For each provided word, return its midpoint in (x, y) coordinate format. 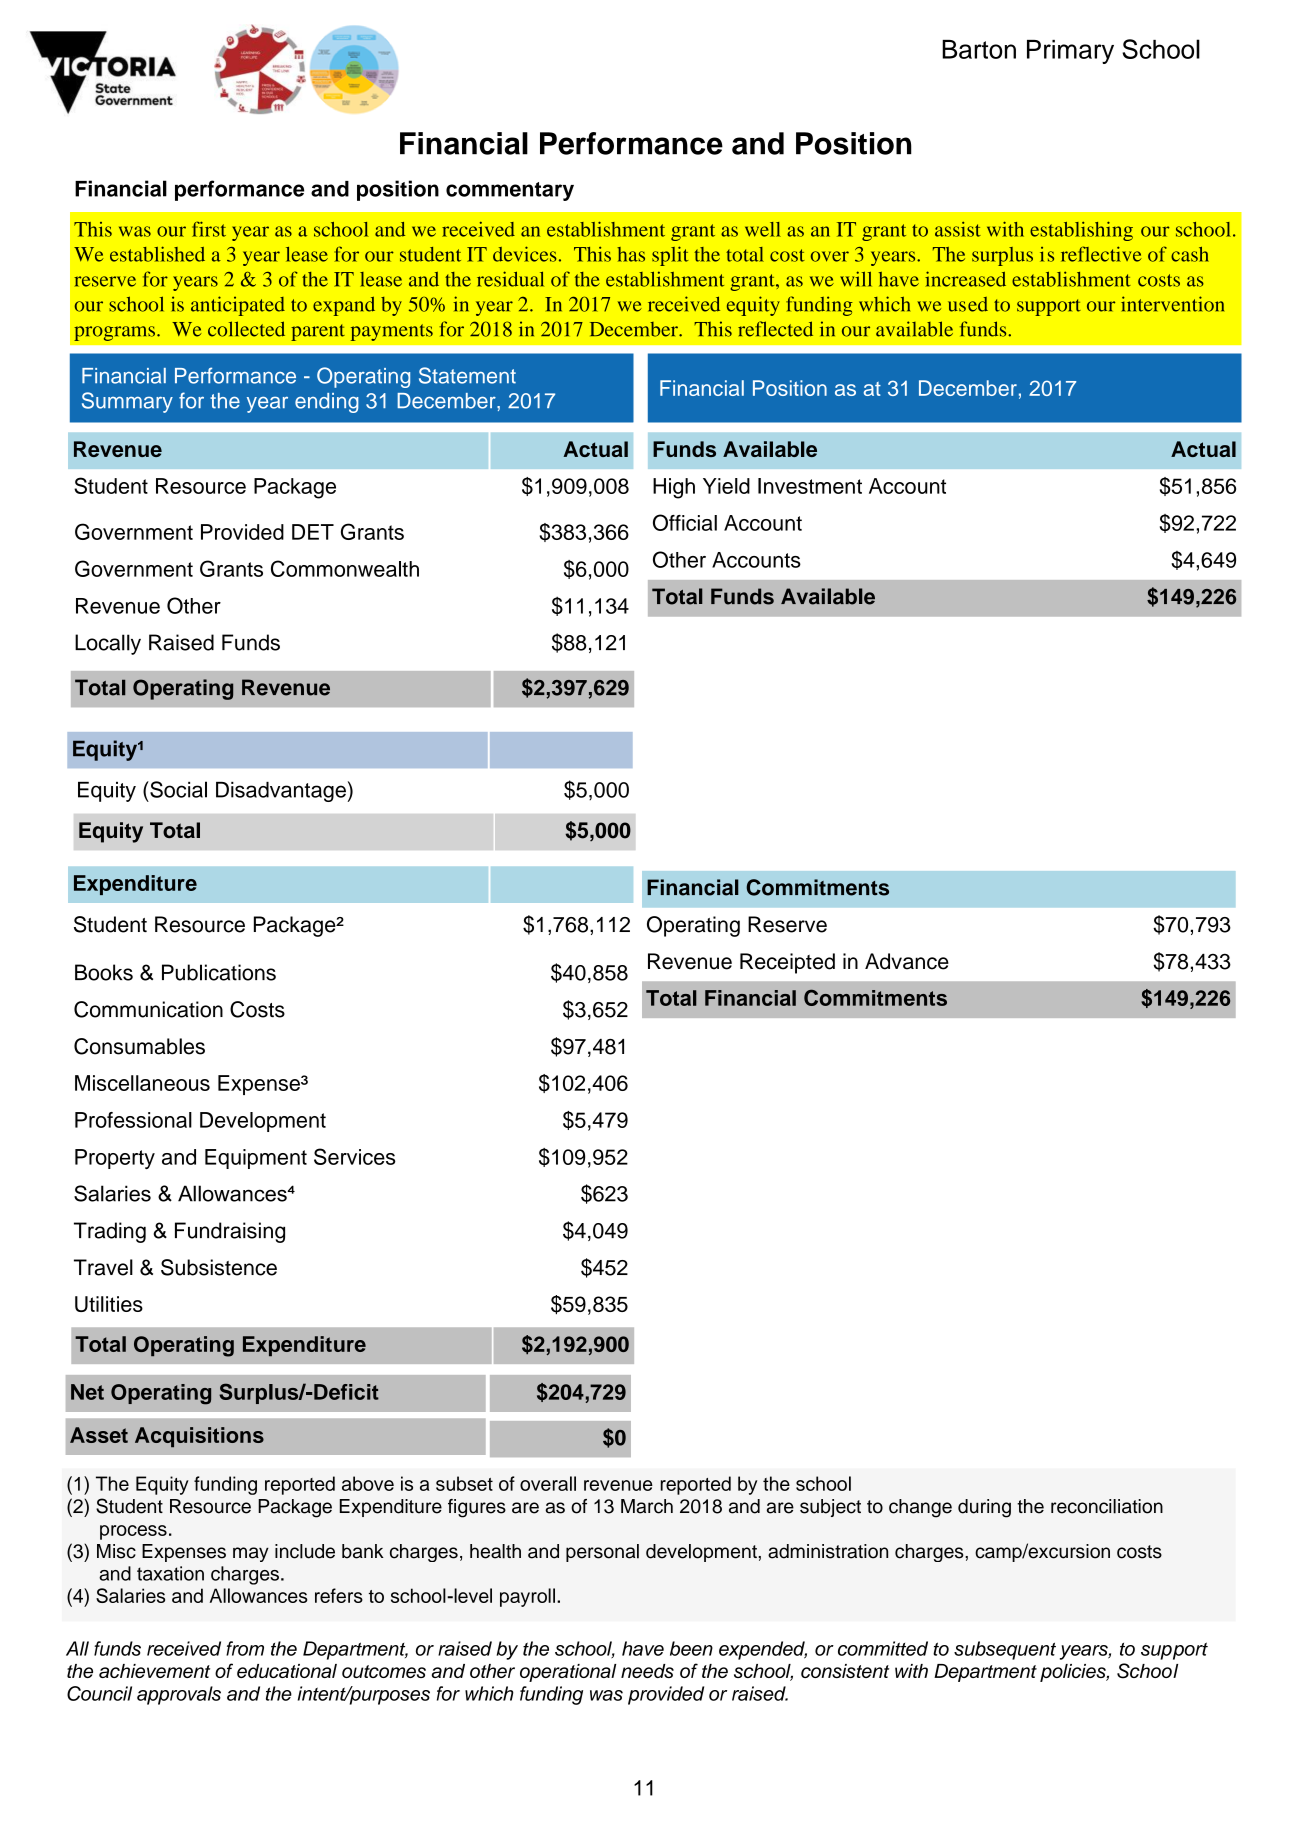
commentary (510, 191)
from (245, 1648)
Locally (108, 644)
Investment (810, 486)
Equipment (256, 1159)
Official (685, 522)
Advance (907, 961)
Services (355, 1156)
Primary (1070, 52)
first (209, 229)
